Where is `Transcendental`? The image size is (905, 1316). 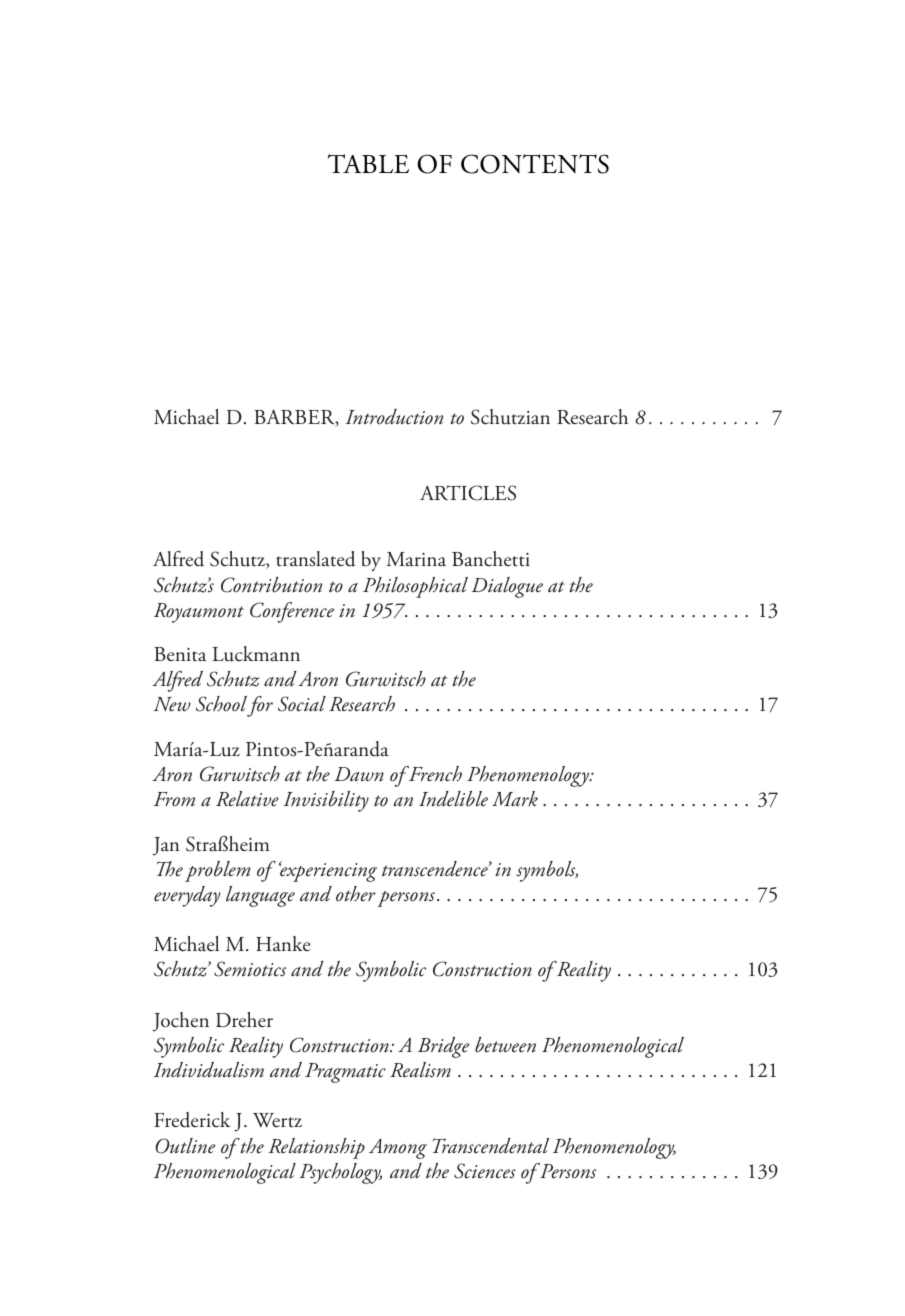
Transcendental is located at coordinates (491, 1146).
